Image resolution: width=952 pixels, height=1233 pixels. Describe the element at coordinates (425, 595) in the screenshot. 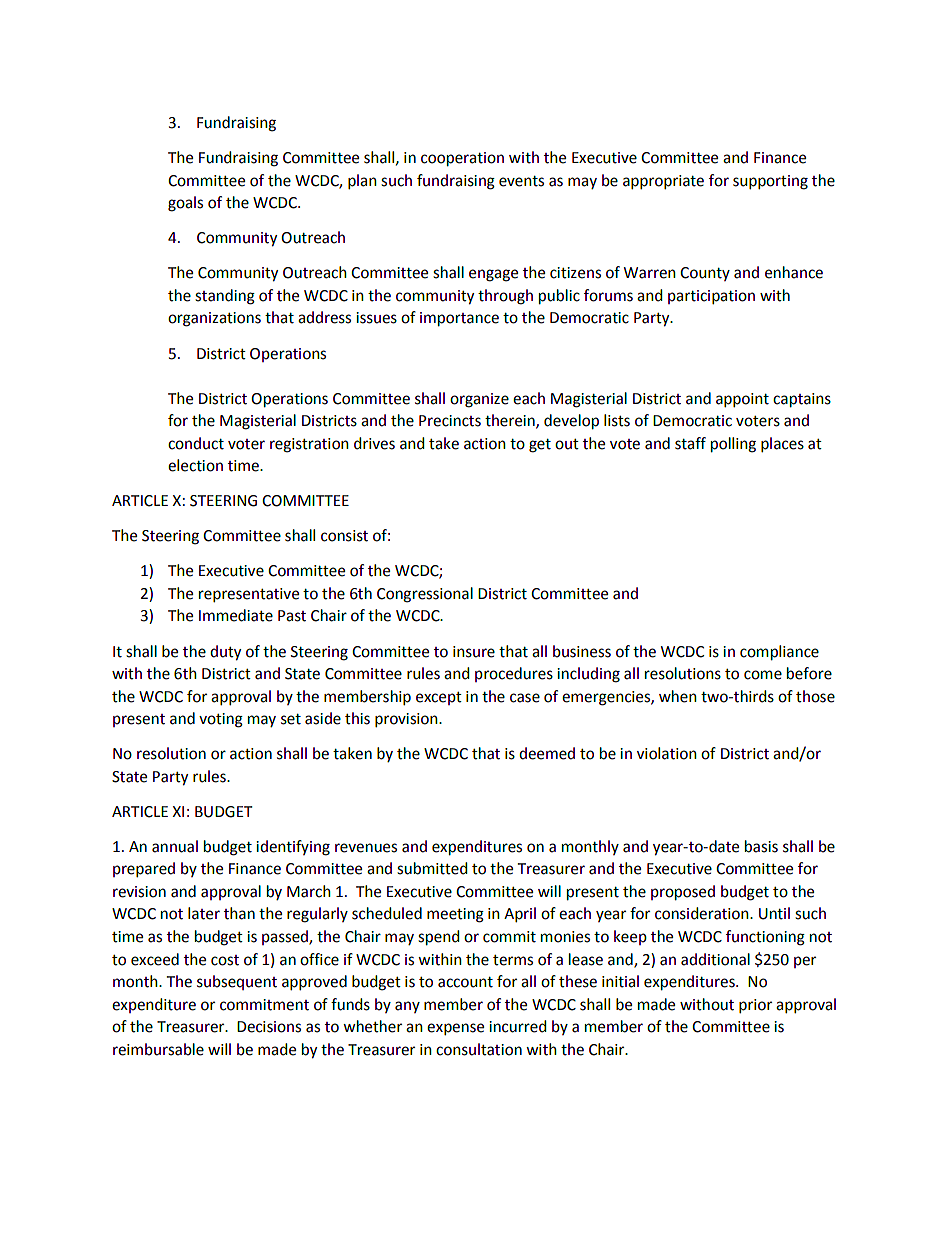

I see `Congressional` at that location.
